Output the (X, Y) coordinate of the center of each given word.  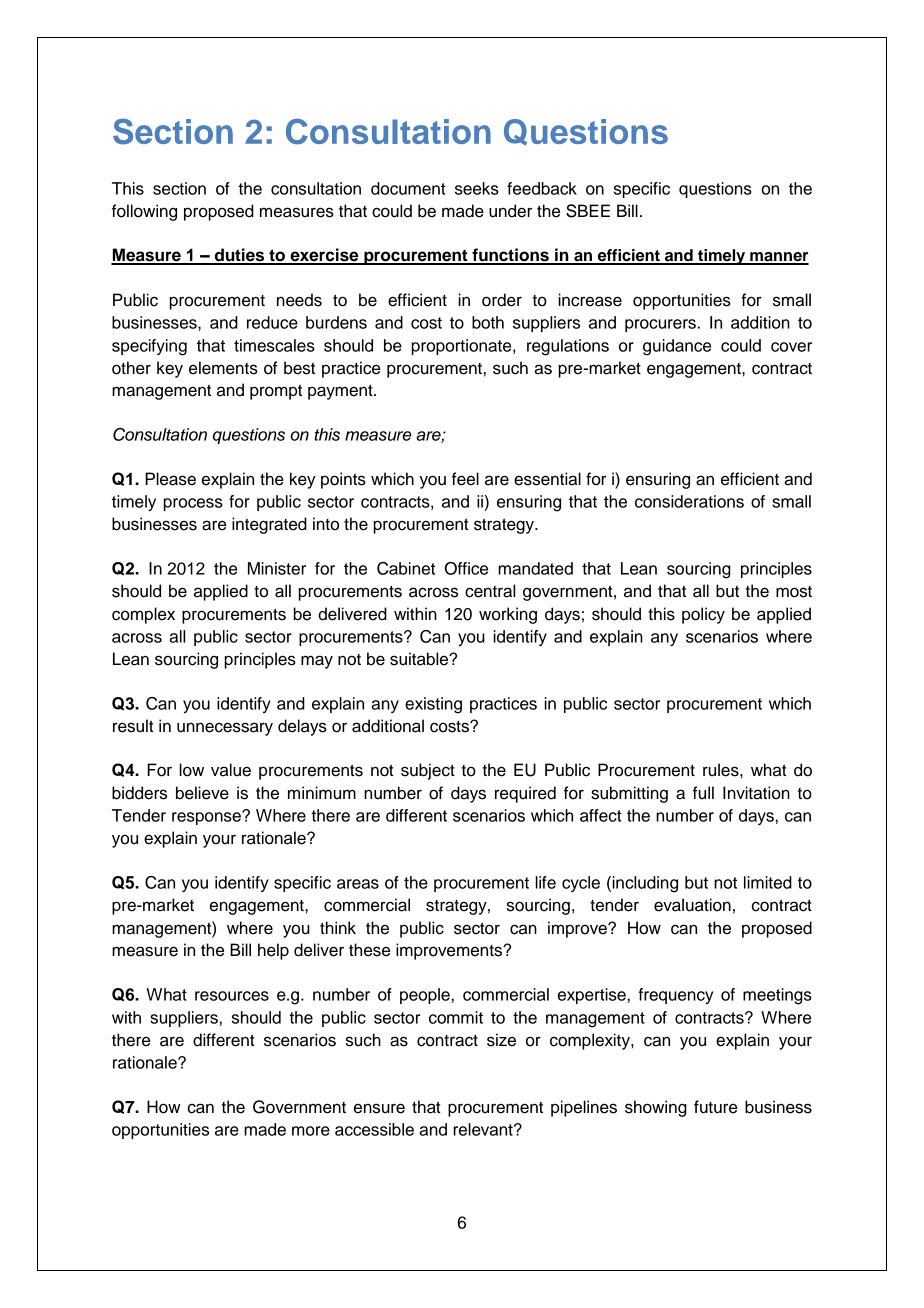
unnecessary (225, 729)
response (207, 818)
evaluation (692, 905)
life (545, 882)
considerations (689, 501)
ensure (379, 1108)
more (311, 1131)
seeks (477, 188)
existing (433, 705)
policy (703, 615)
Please (170, 479)
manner (778, 258)
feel (465, 479)
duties (240, 256)
